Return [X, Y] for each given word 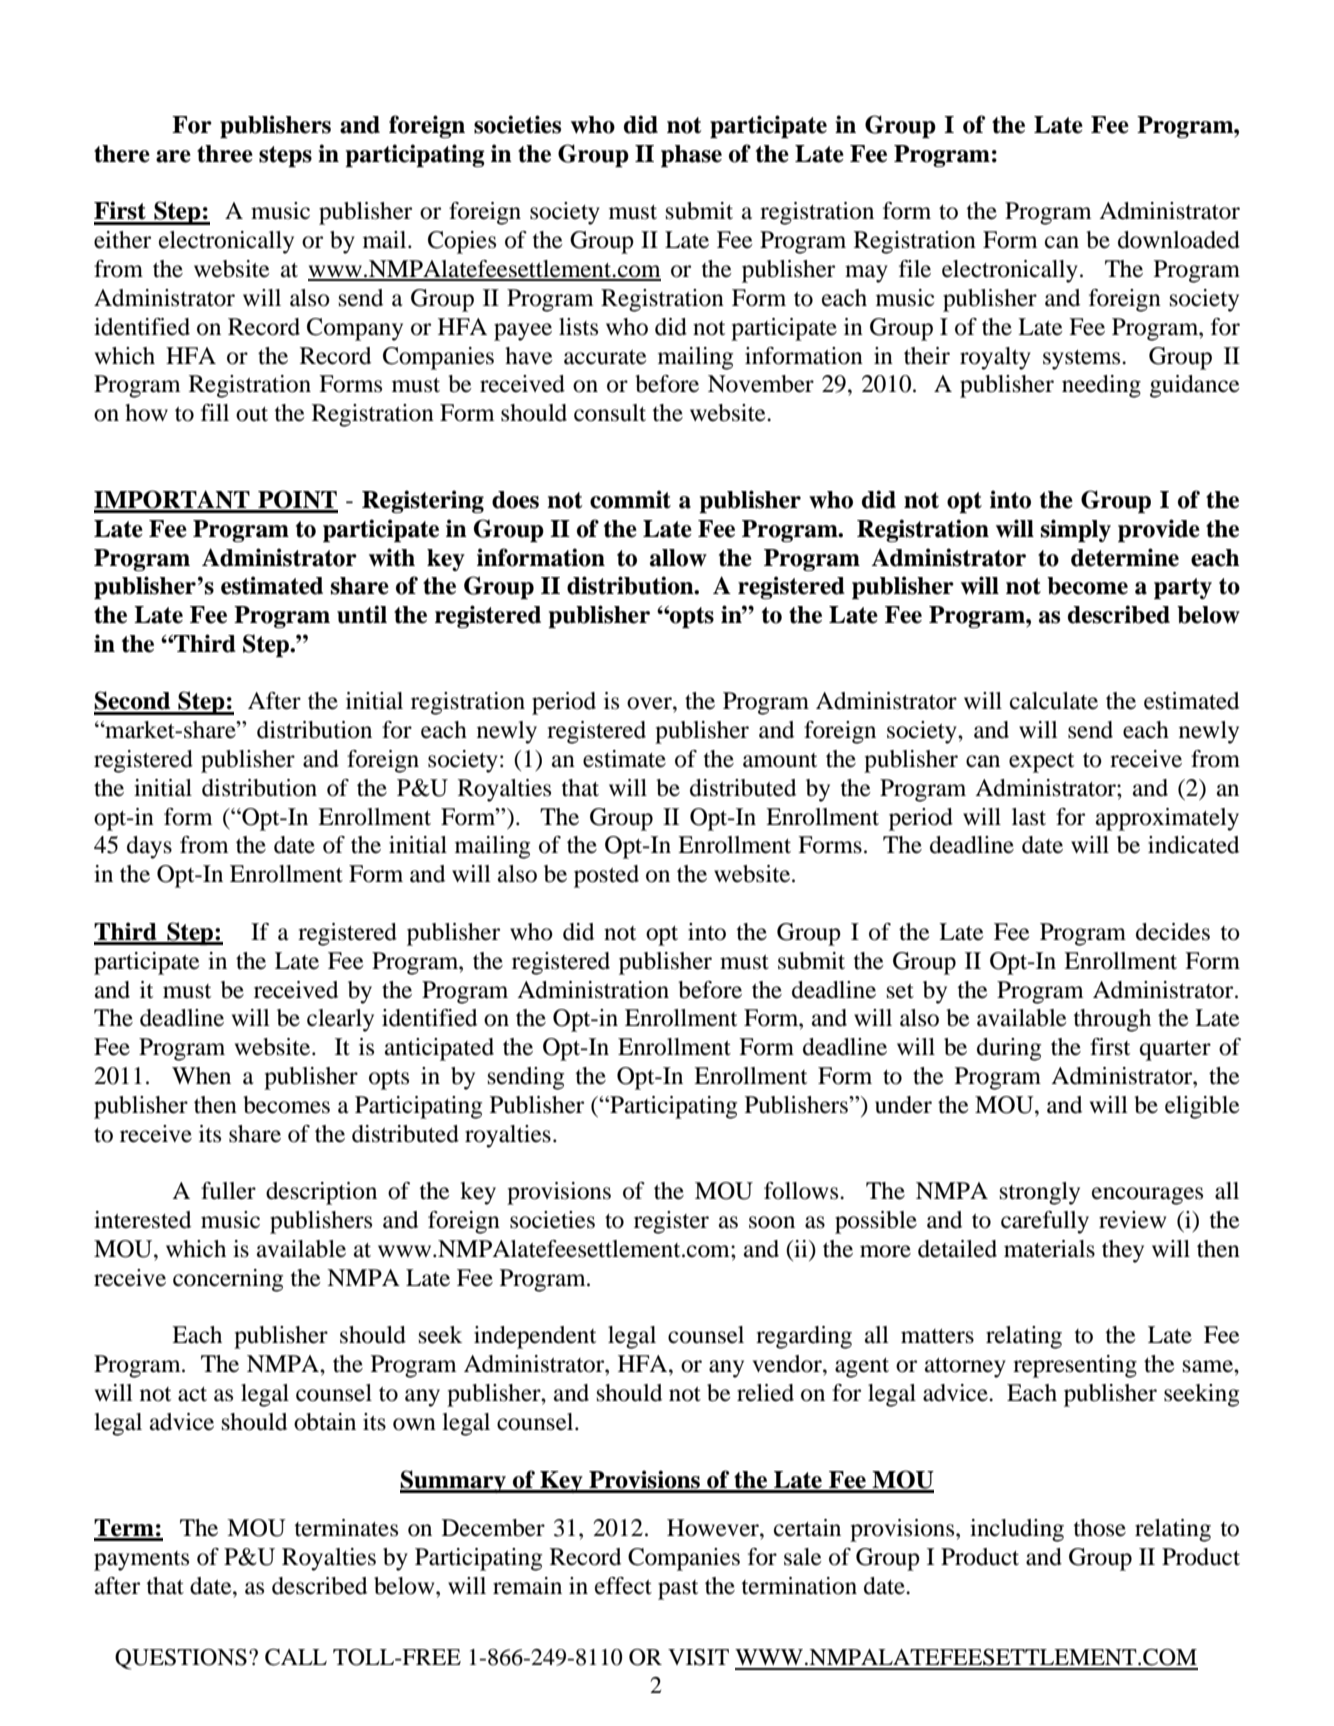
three [225, 154]
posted [606, 876]
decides [1173, 932]
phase [691, 156]
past [678, 1590]
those [1099, 1528]
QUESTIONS [181, 1659]
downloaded [1179, 240]
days [149, 847]
